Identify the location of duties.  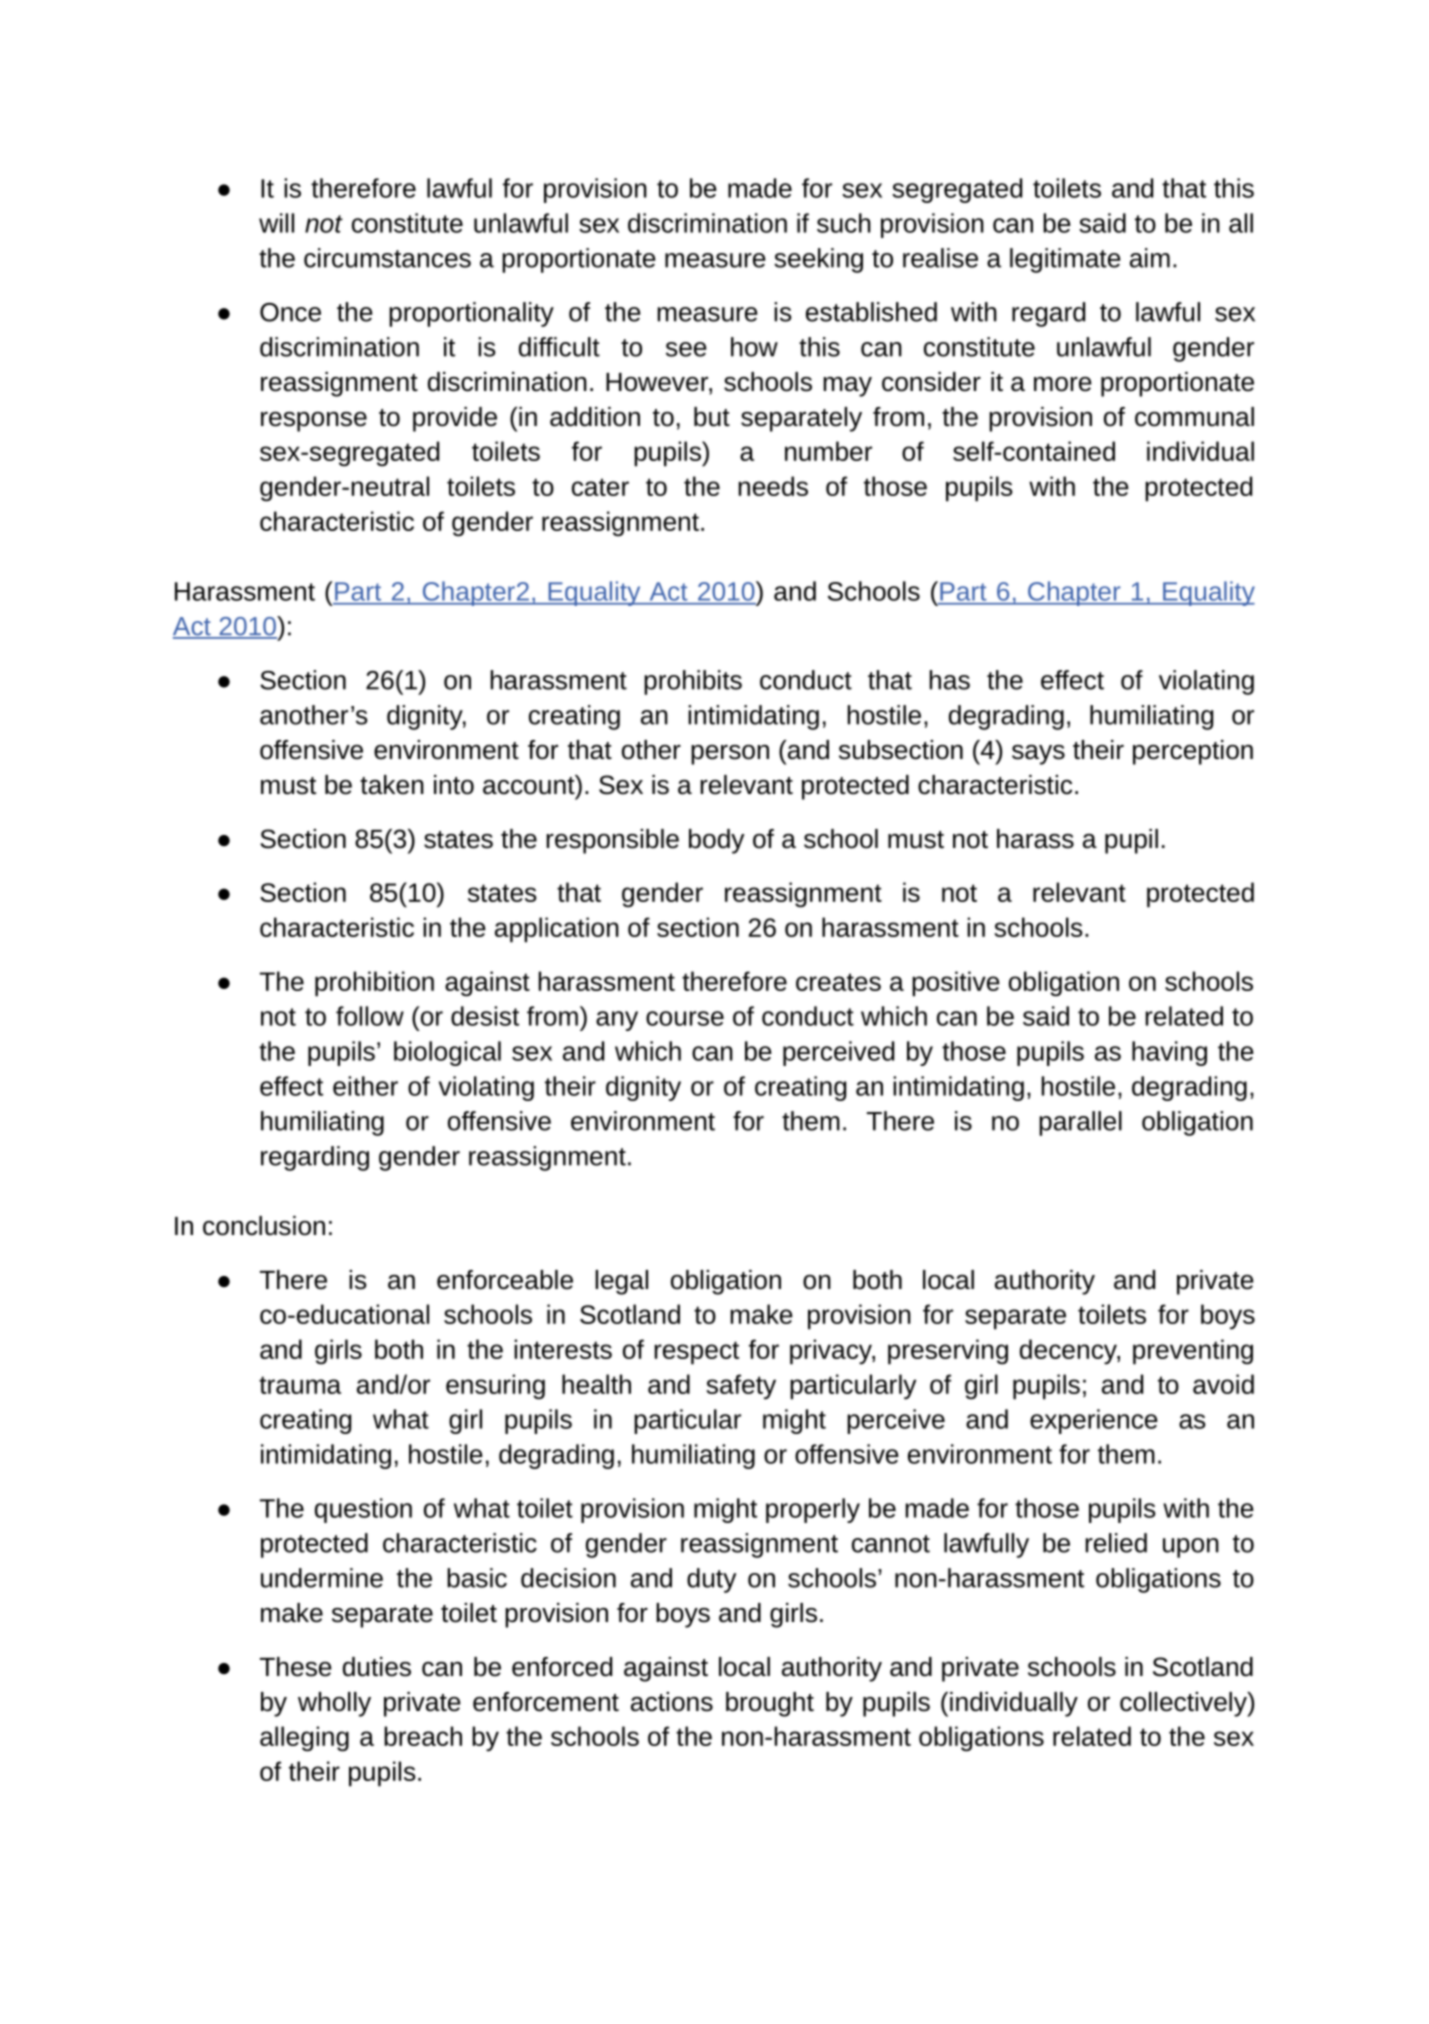
(377, 1667).
